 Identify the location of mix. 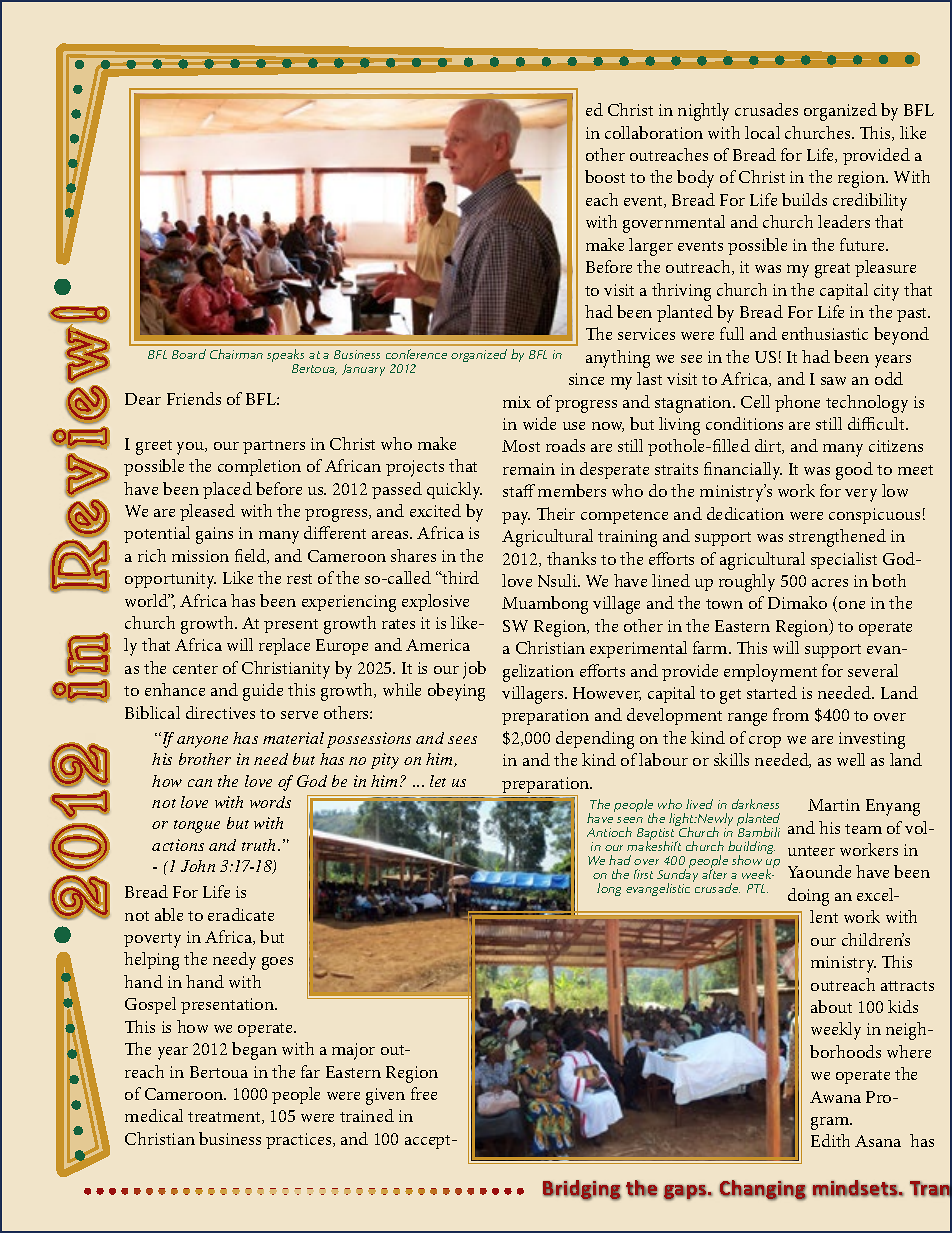
(517, 402).
